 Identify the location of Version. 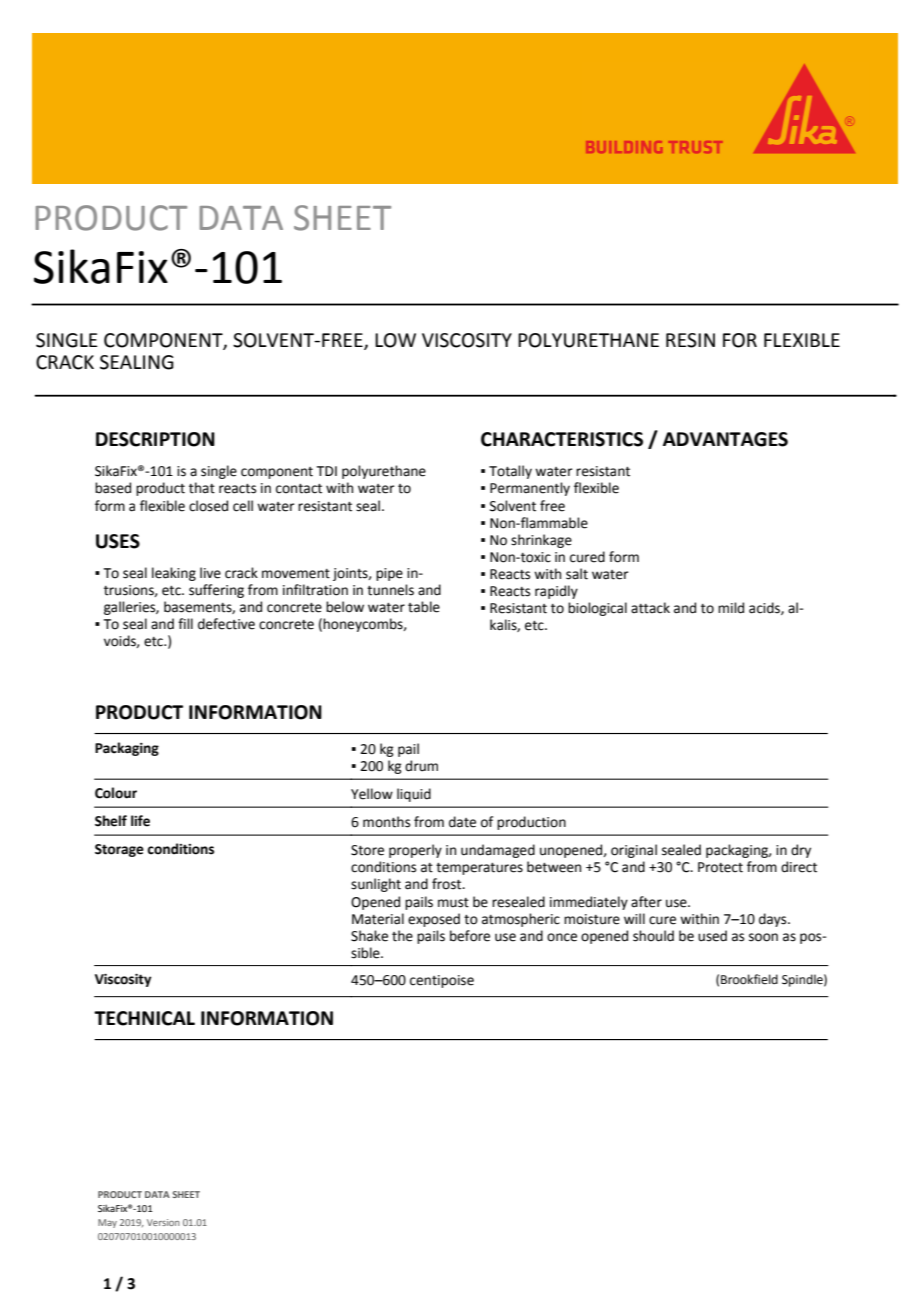
(163, 1222).
